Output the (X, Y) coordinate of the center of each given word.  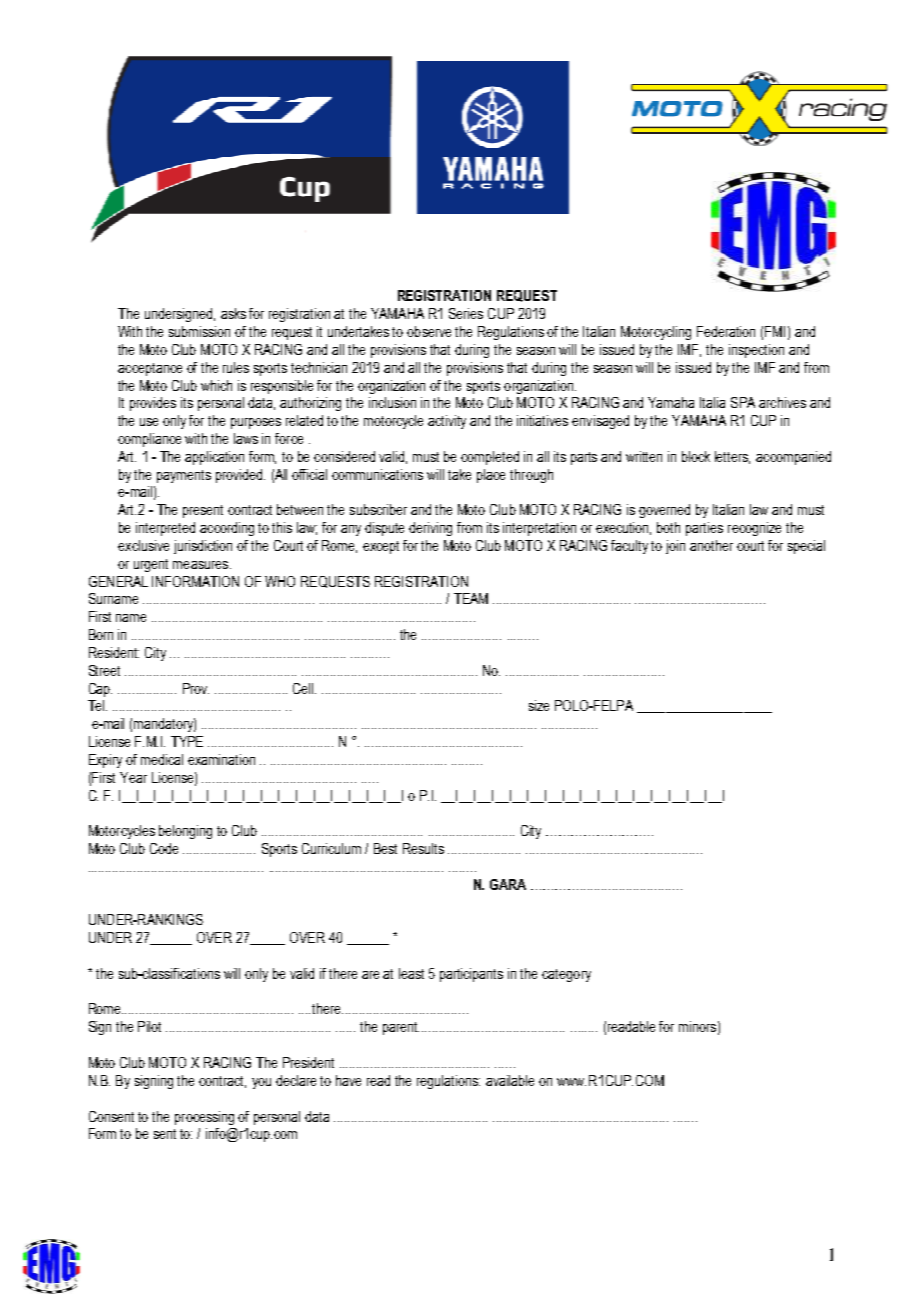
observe (429, 331)
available (510, 1080)
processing (204, 1118)
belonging (185, 832)
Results (423, 848)
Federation (726, 331)
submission (199, 331)
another (711, 545)
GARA (508, 884)
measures (202, 565)
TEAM (471, 598)
